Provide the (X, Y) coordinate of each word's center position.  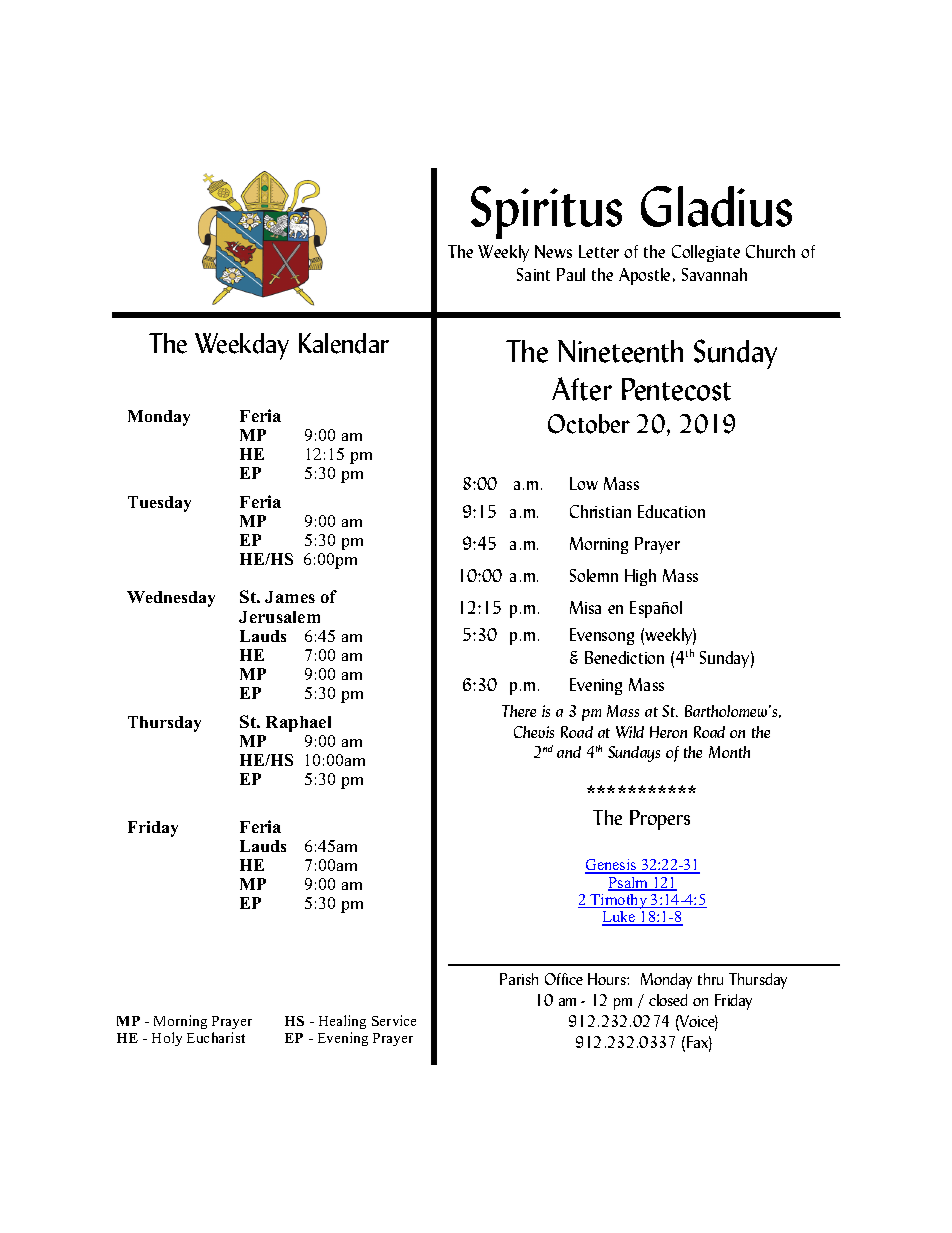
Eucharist (216, 1037)
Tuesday (159, 504)
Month (729, 752)
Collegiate (706, 253)
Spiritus (546, 212)
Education (671, 511)
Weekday (242, 346)
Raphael (298, 724)
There (519, 711)
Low (584, 483)
